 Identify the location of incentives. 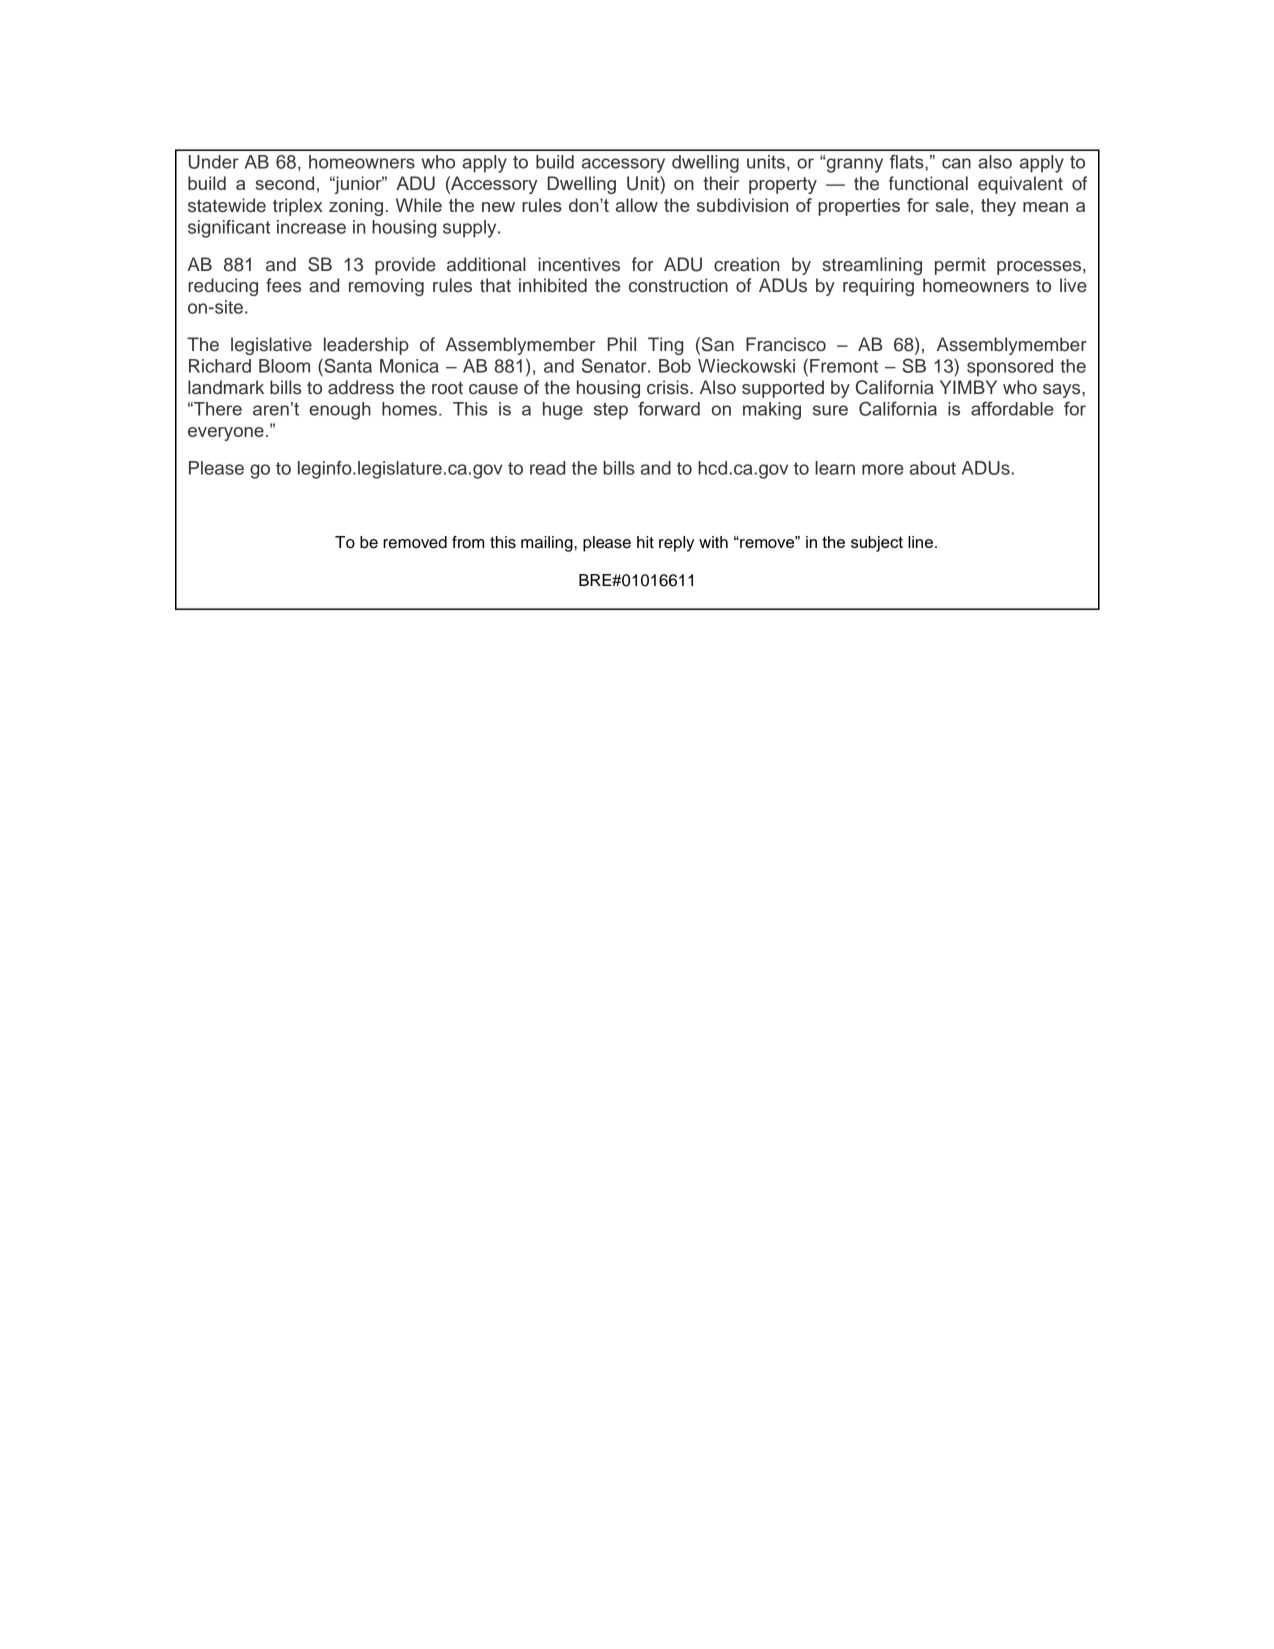
(579, 264).
